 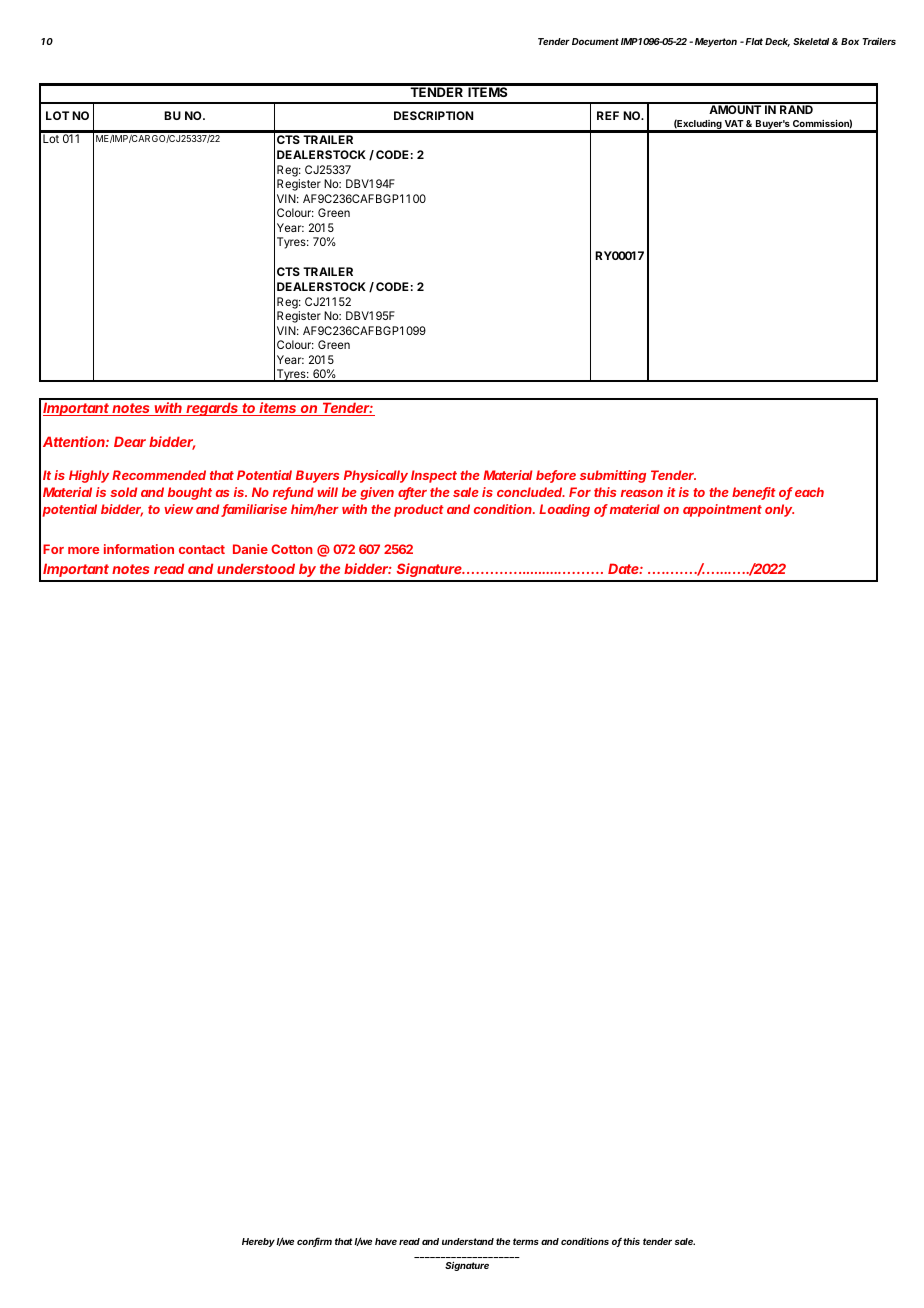 What do you see at coordinates (159, 475) in the document?
I see `Recommended` at bounding box center [159, 475].
